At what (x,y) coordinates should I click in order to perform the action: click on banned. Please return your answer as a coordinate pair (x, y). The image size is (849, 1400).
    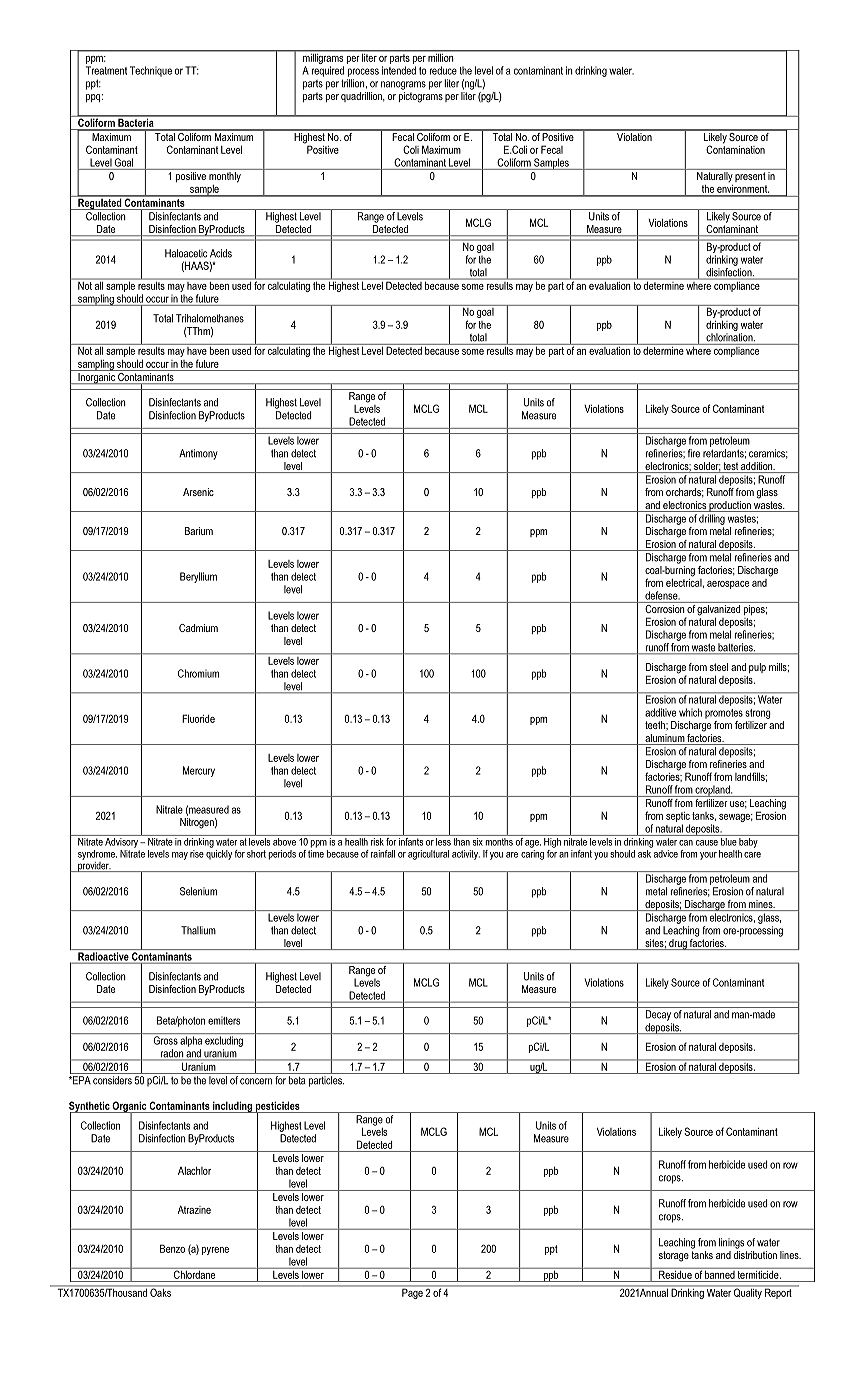
    Looking at the image, I should click on (720, 1273).
